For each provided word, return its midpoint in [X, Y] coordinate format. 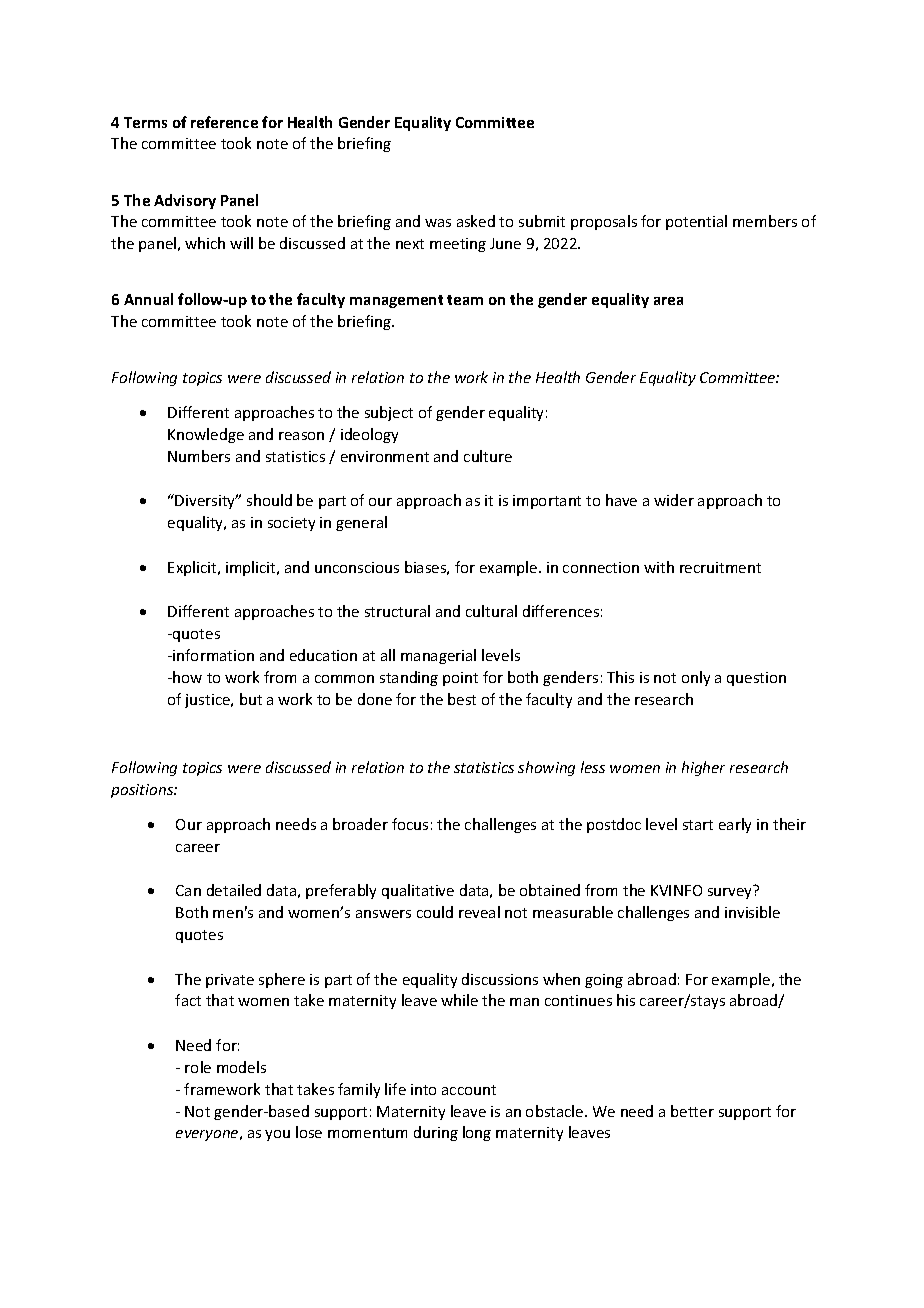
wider [674, 500]
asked [476, 221]
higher [703, 768]
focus [410, 824]
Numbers [199, 456]
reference [224, 122]
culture [488, 456]
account [469, 1090]
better [692, 1111]
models [241, 1067]
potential [696, 222]
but [251, 699]
